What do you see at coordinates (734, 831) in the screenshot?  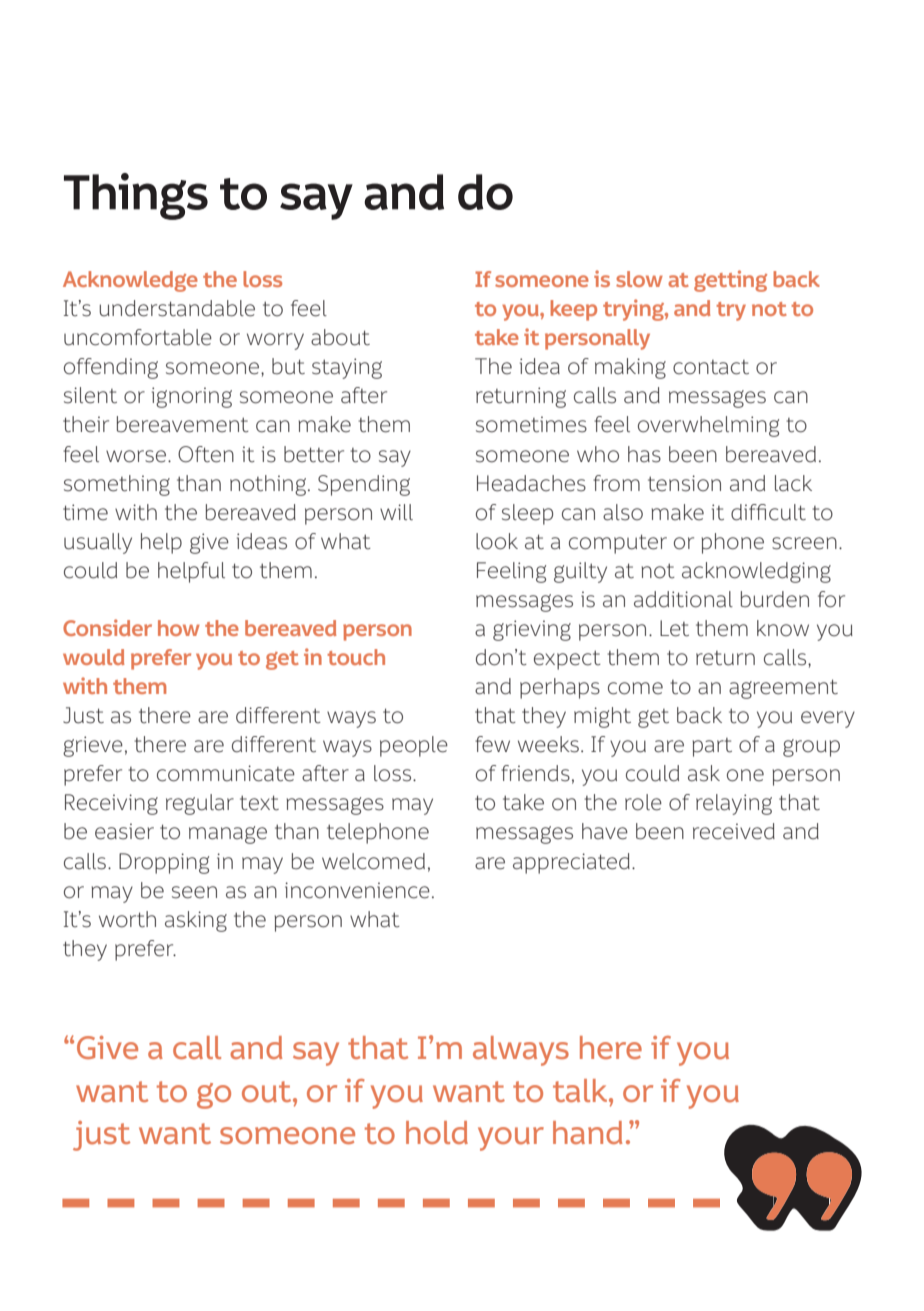 I see `received` at bounding box center [734, 831].
